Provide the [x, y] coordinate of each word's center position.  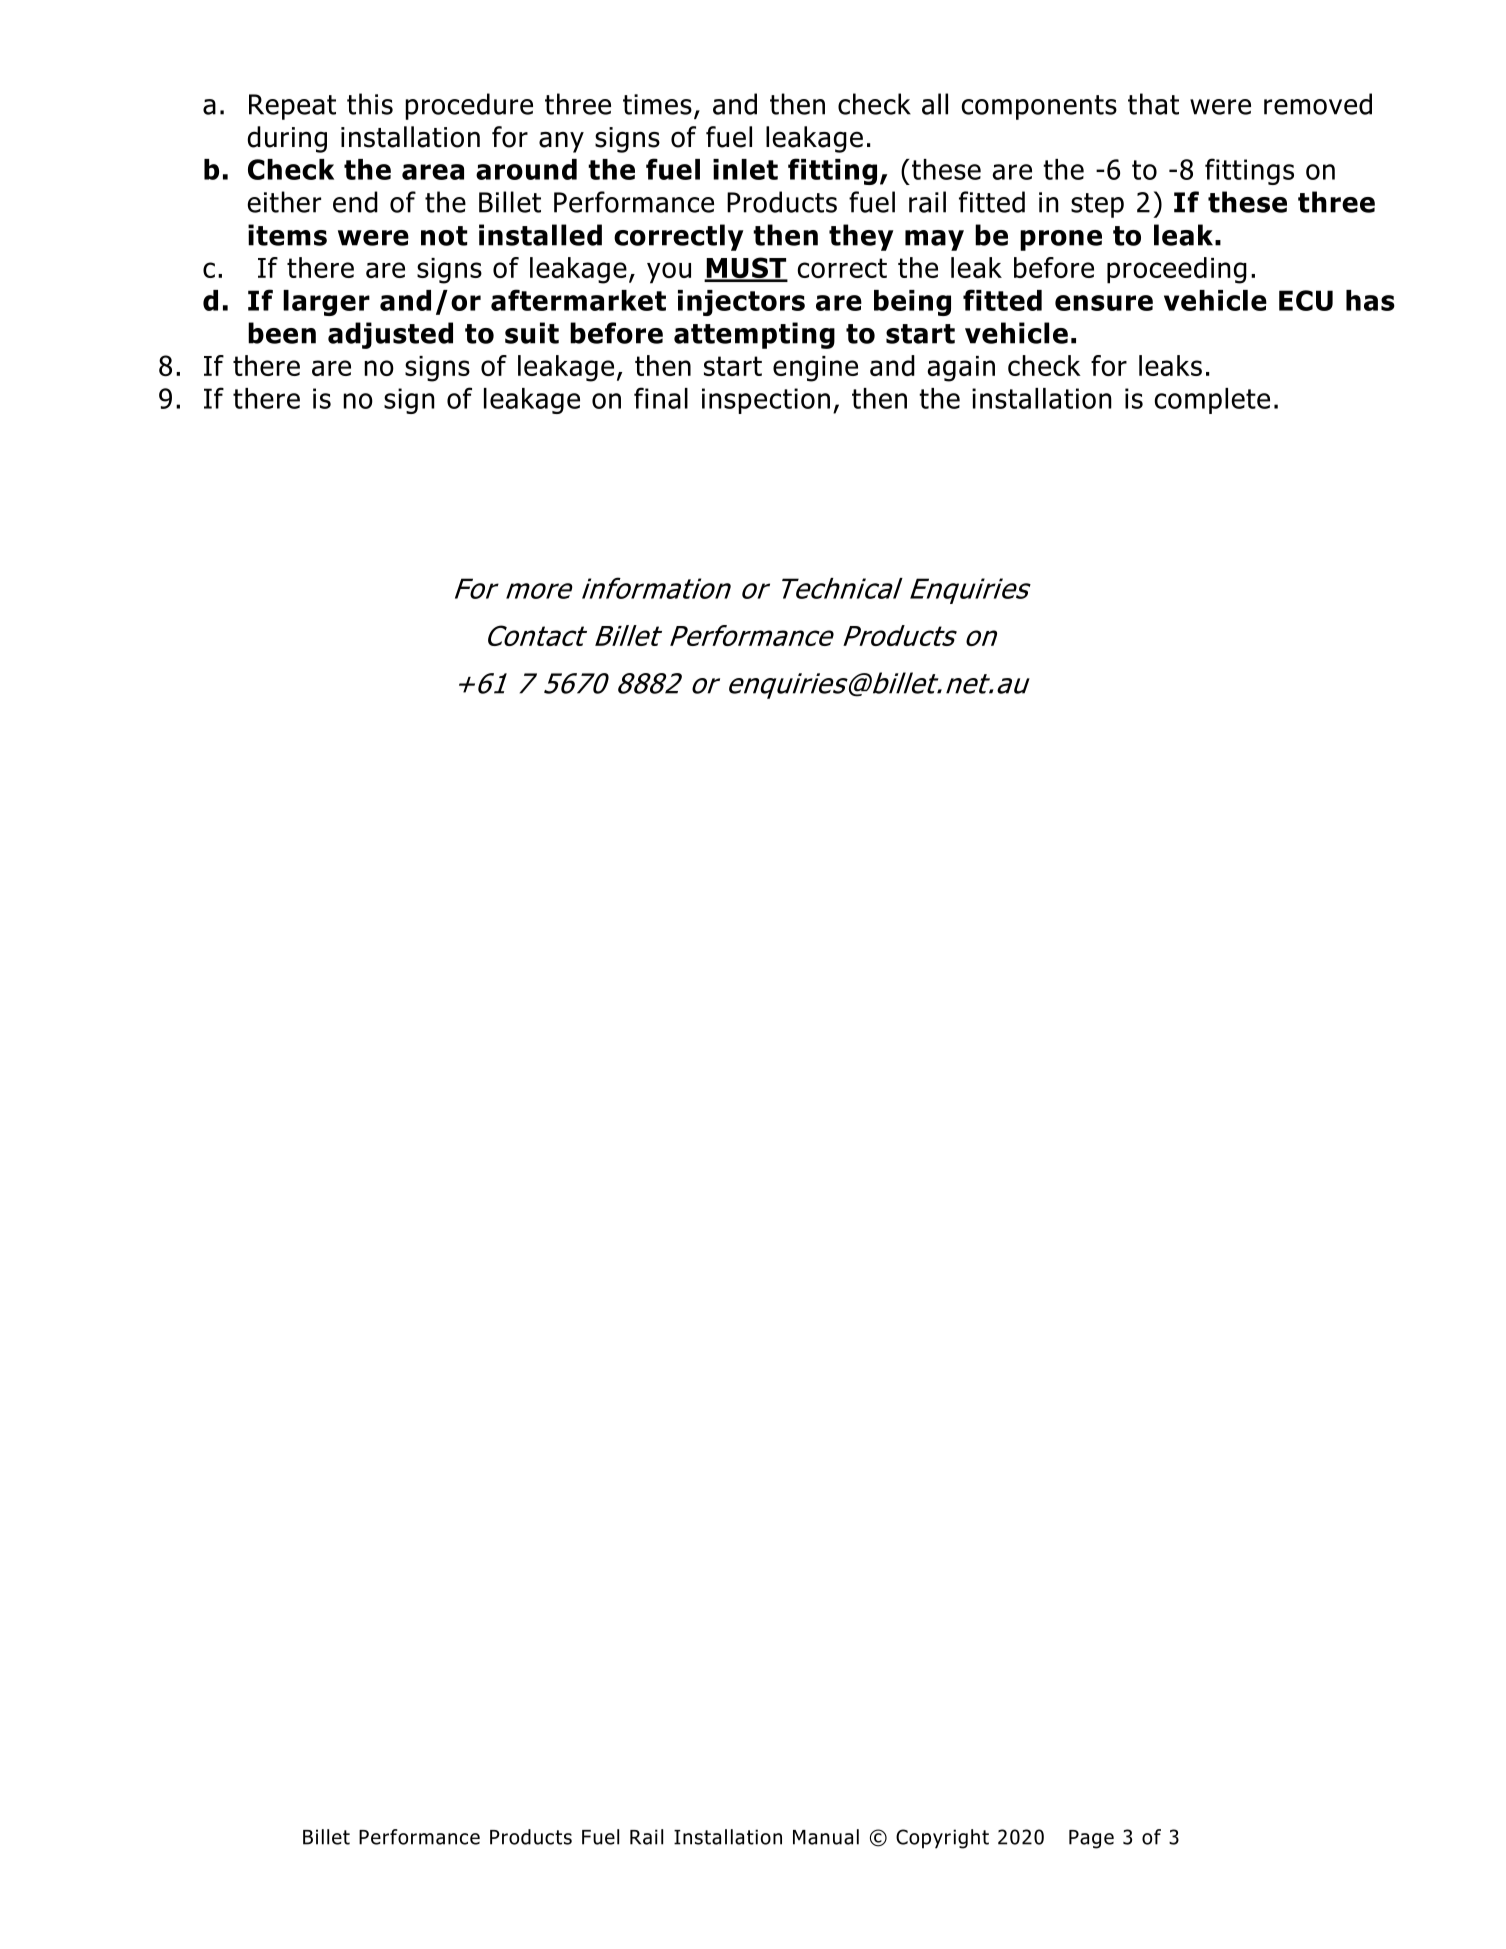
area [433, 172]
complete [1212, 401]
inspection [766, 401]
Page [1091, 1839]
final [661, 398]
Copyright [942, 1839]
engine [815, 369]
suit [532, 333]
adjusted [390, 335]
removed [1318, 104]
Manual [826, 1837]
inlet [745, 169]
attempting [754, 335]
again [961, 369]
